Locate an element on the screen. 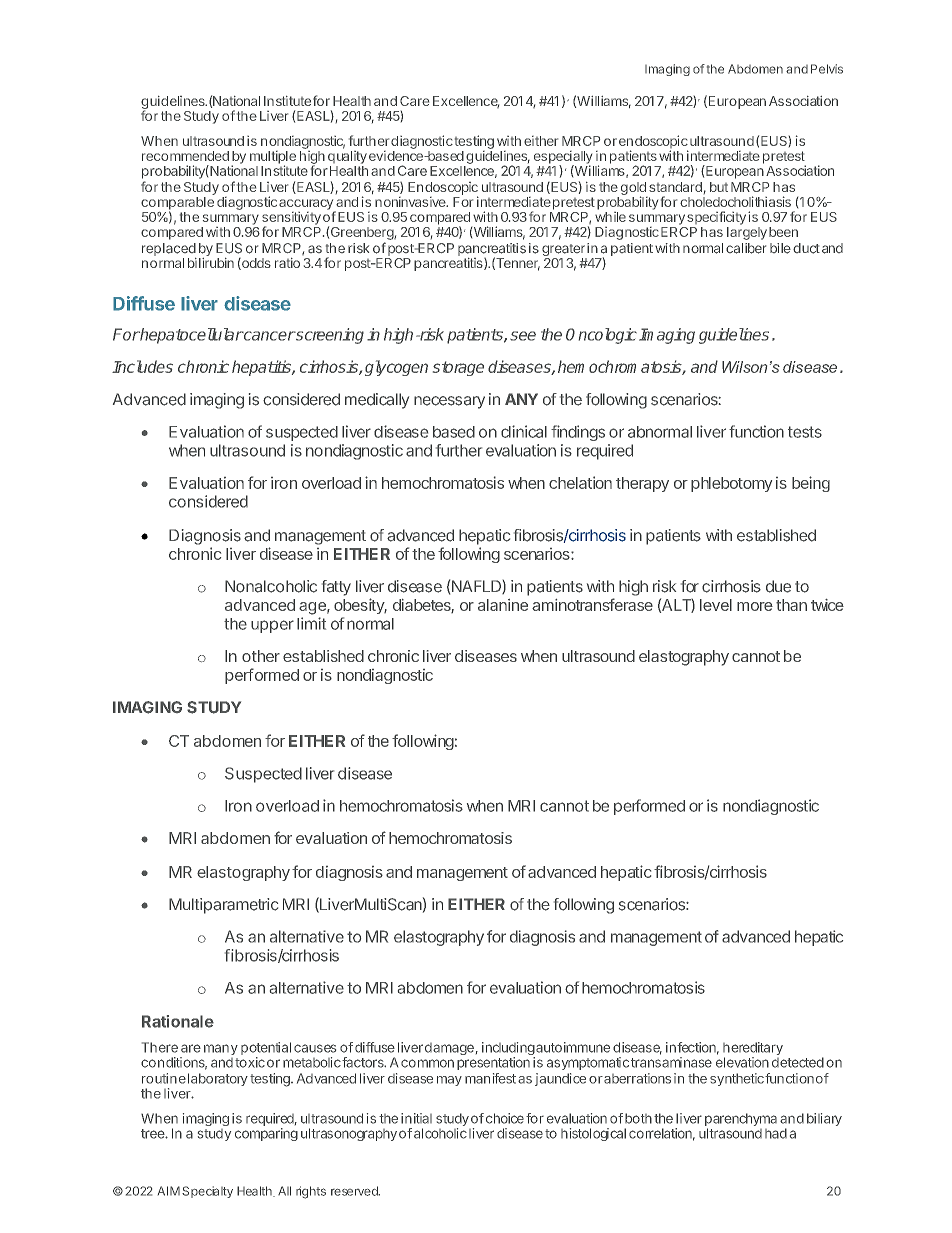 This screenshot has width=952, height=1233. hepatitis is located at coordinates (262, 368).
